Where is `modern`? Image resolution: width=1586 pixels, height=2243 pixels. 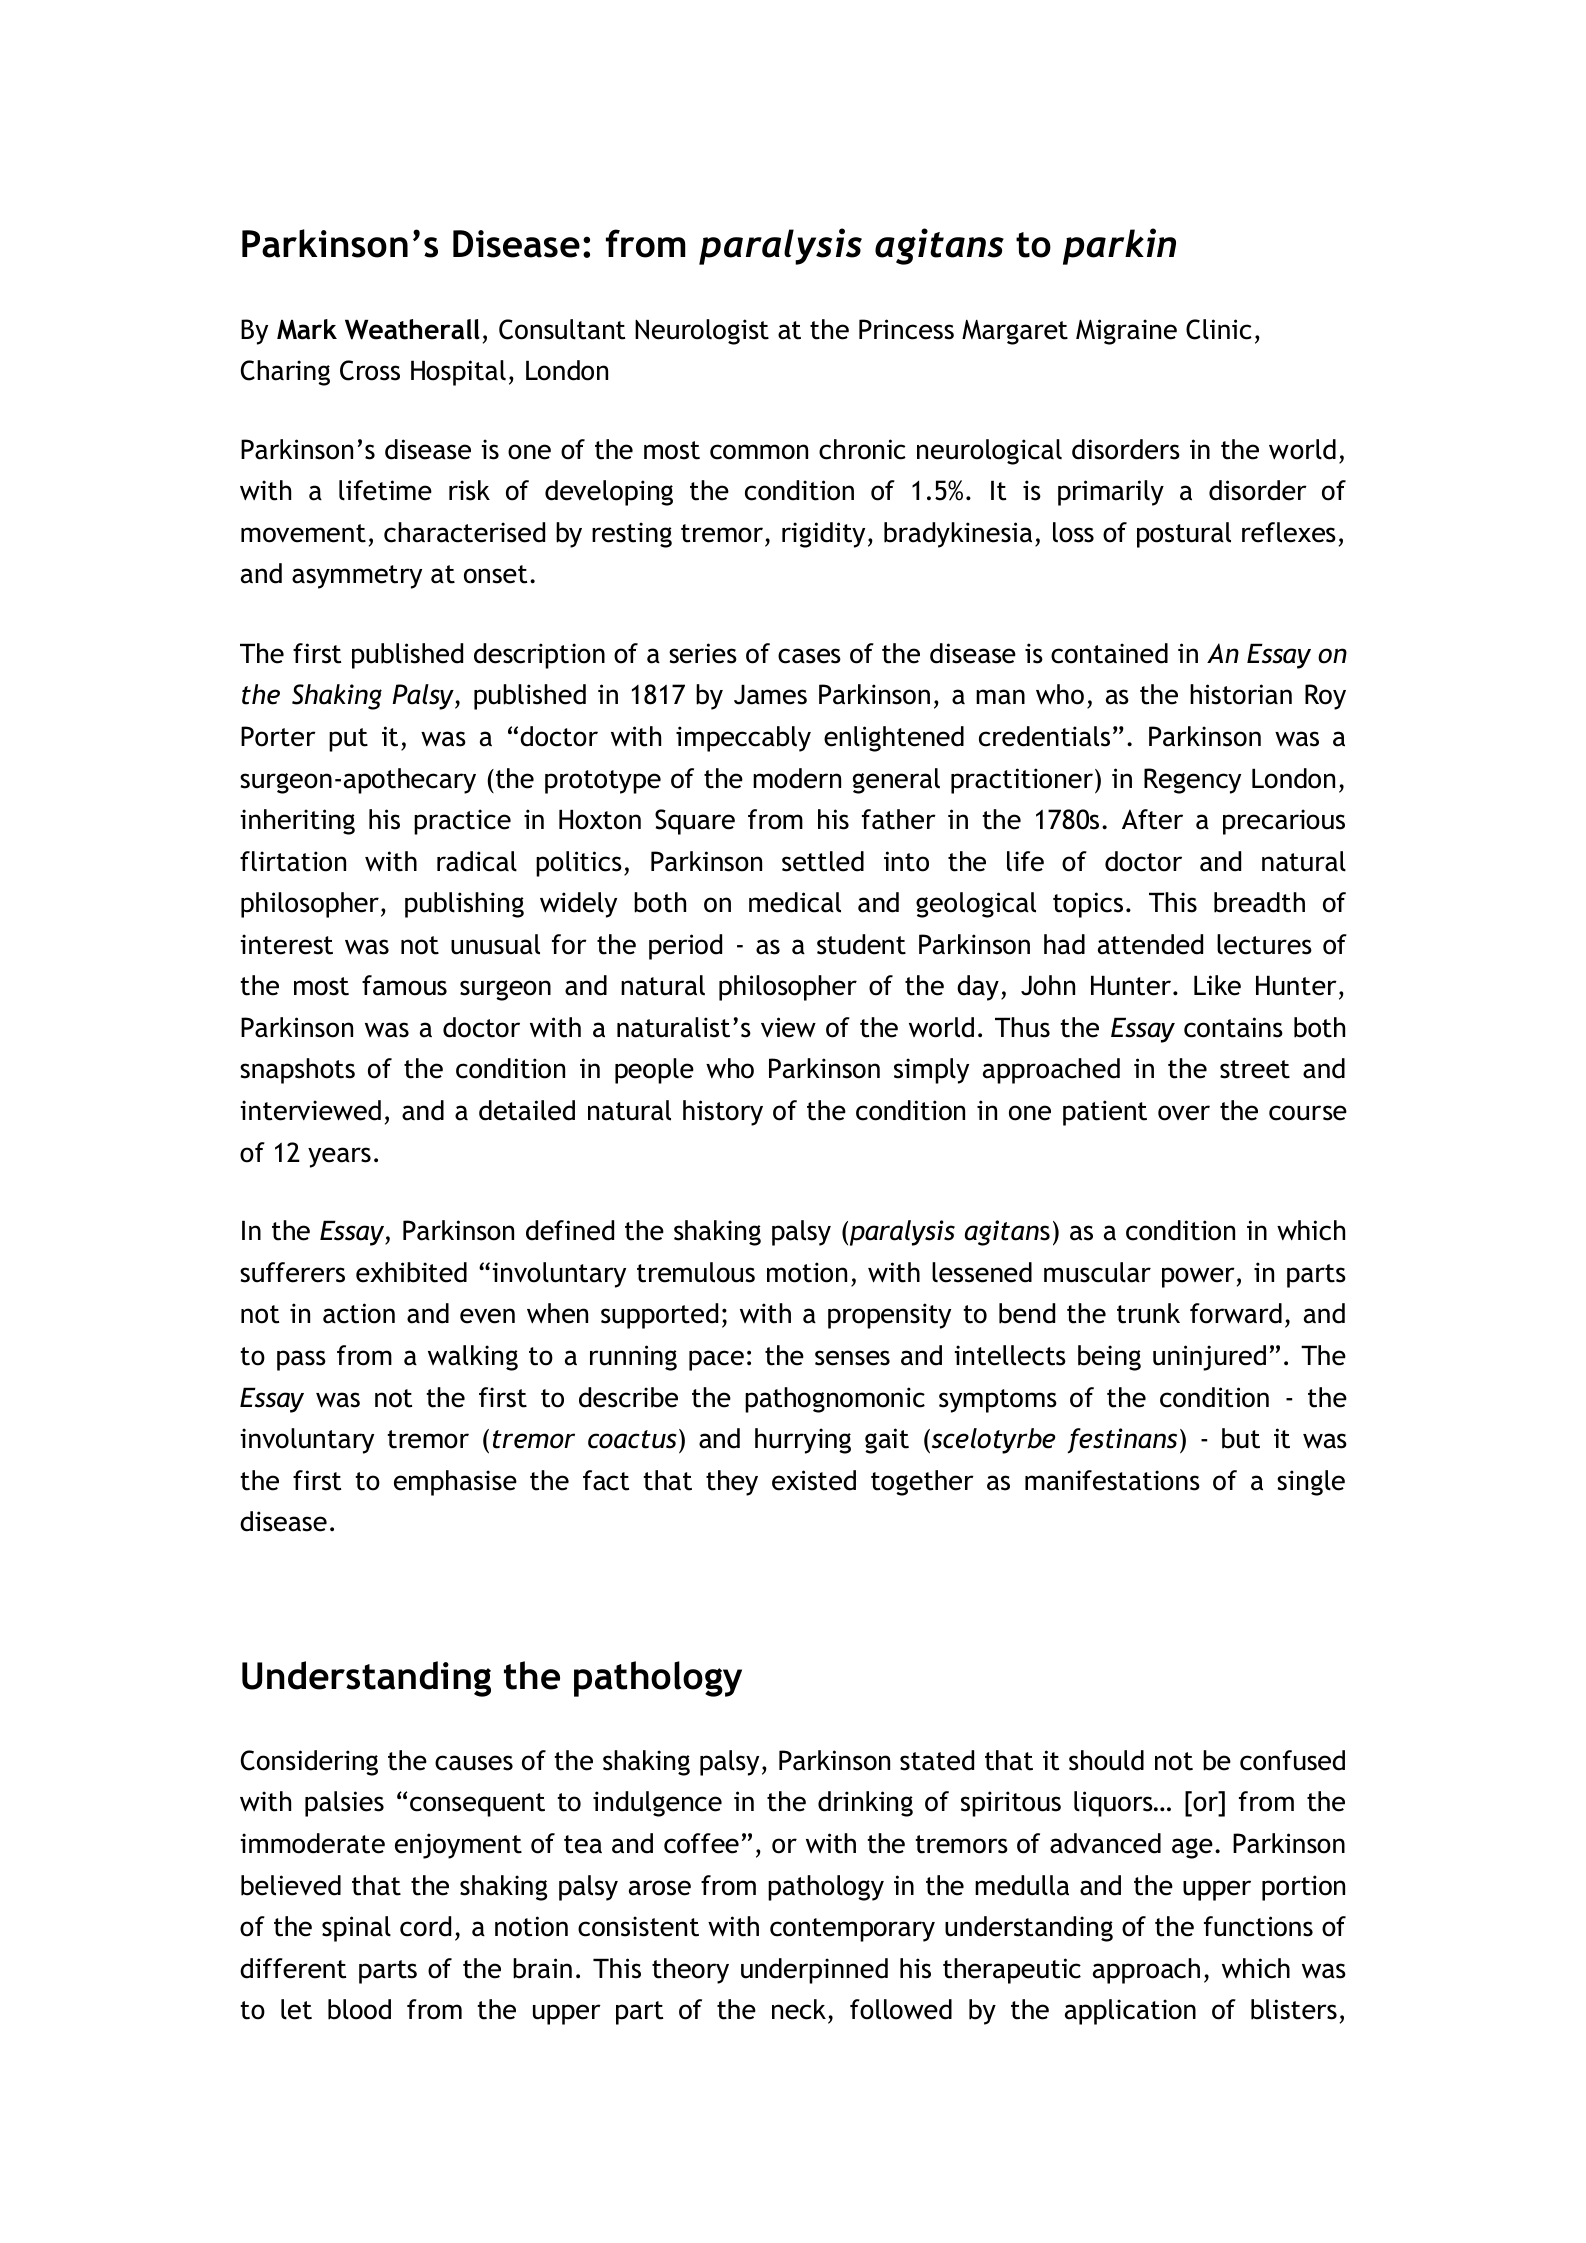
modern is located at coordinates (797, 778).
